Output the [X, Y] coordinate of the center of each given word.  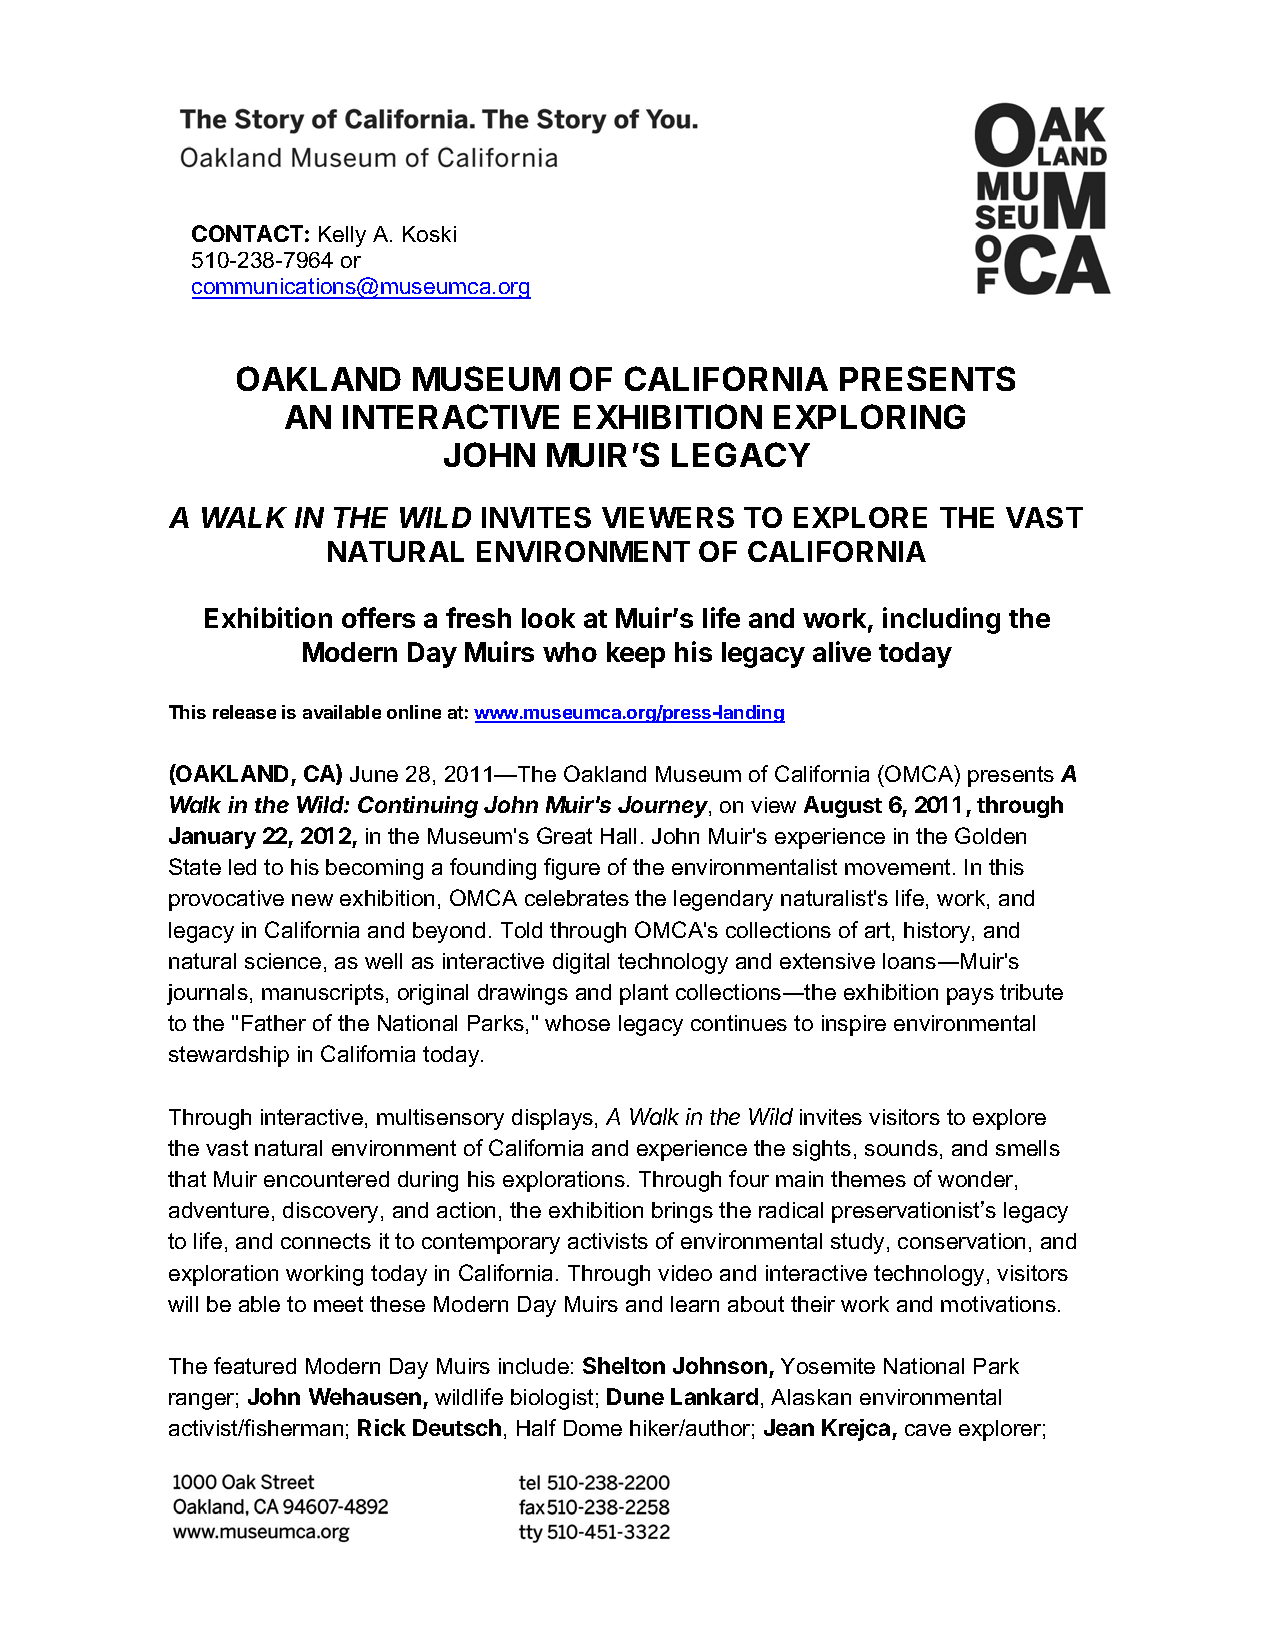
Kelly [342, 236]
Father [274, 1023]
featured [255, 1365]
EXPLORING [869, 416]
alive [842, 651]
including [941, 620]
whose [577, 1023]
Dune [635, 1396]
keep [636, 655]
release [244, 712]
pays [970, 996]
